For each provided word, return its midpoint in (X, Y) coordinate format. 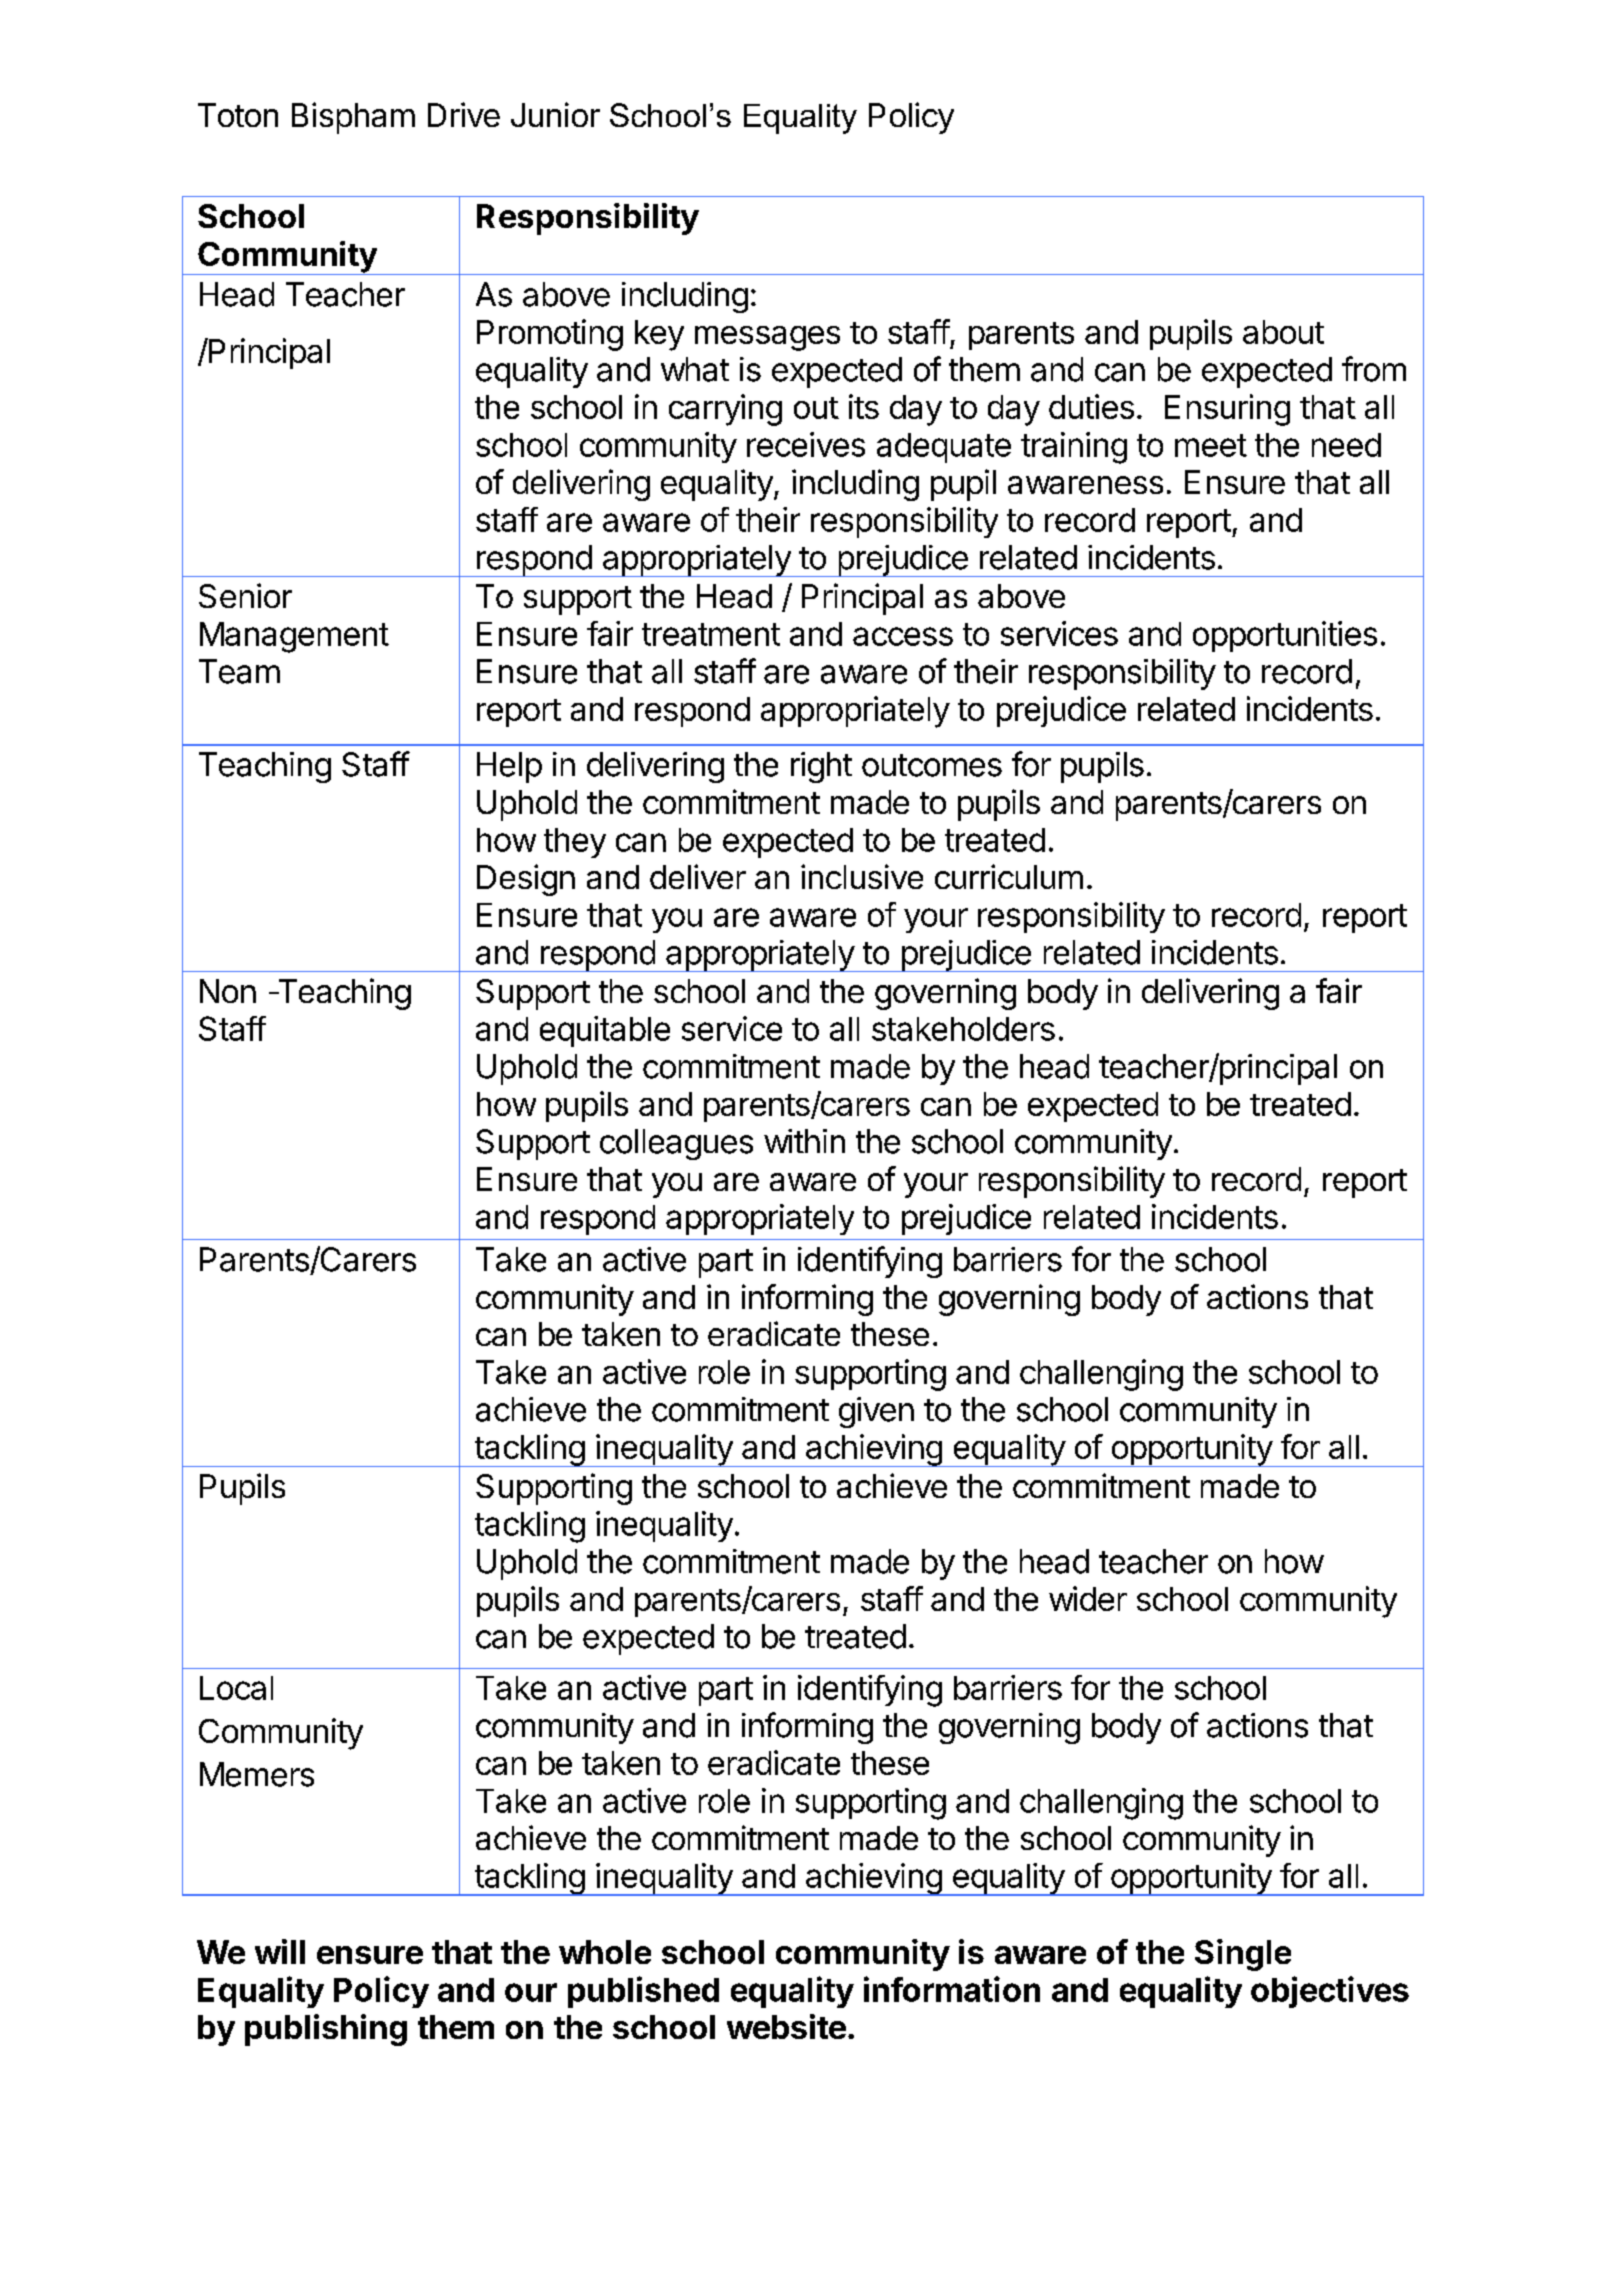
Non (228, 991)
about (1283, 332)
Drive (464, 114)
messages (767, 338)
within (804, 1141)
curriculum (1009, 876)
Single (1243, 1955)
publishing (326, 2030)
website (786, 2026)
